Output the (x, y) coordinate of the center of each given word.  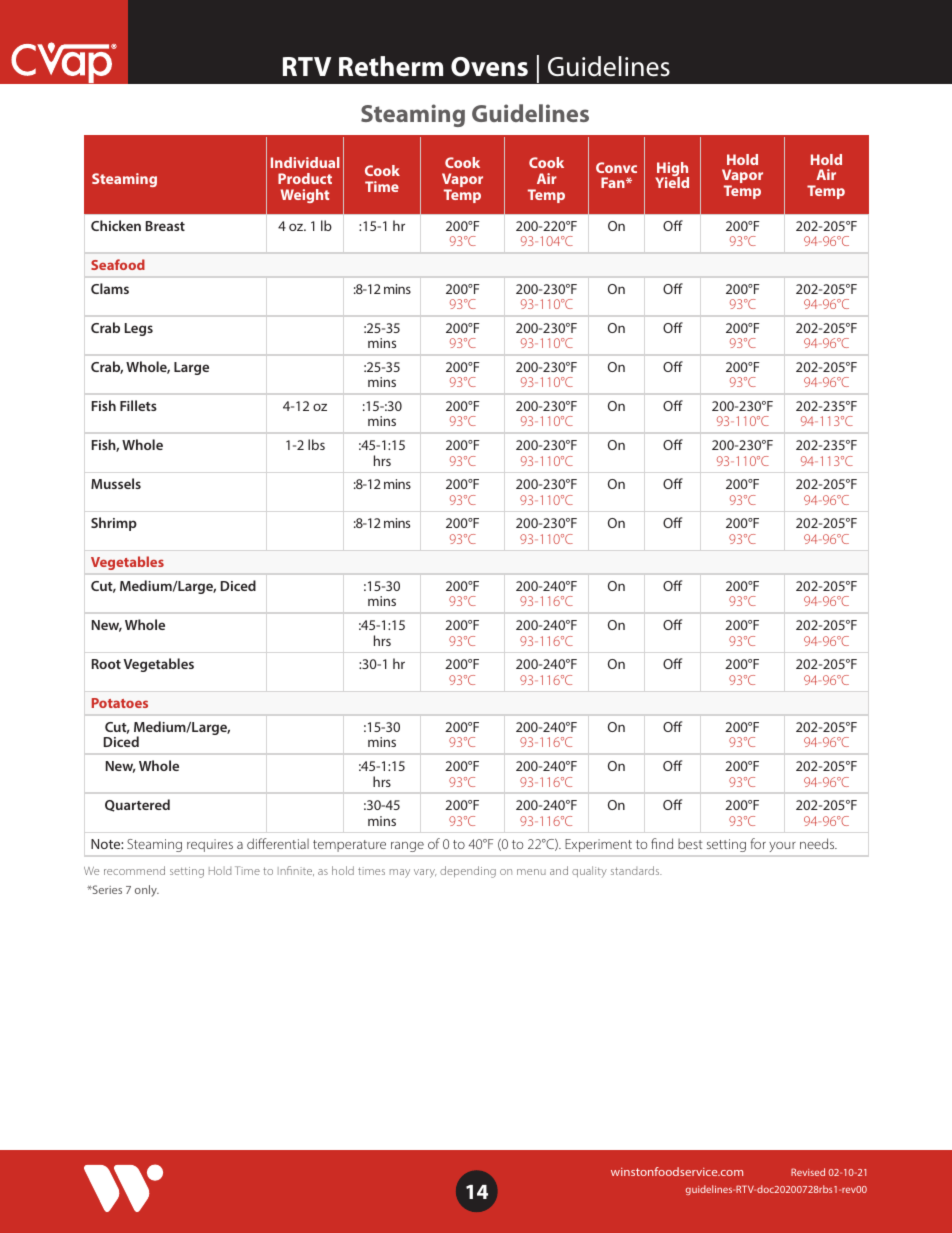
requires (210, 845)
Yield (672, 181)
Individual (305, 162)
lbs (316, 444)
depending (468, 872)
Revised (808, 1172)
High (672, 170)
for (758, 843)
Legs (139, 329)
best (690, 844)
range (407, 847)
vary (425, 873)
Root (106, 664)
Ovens (489, 67)
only (147, 891)
